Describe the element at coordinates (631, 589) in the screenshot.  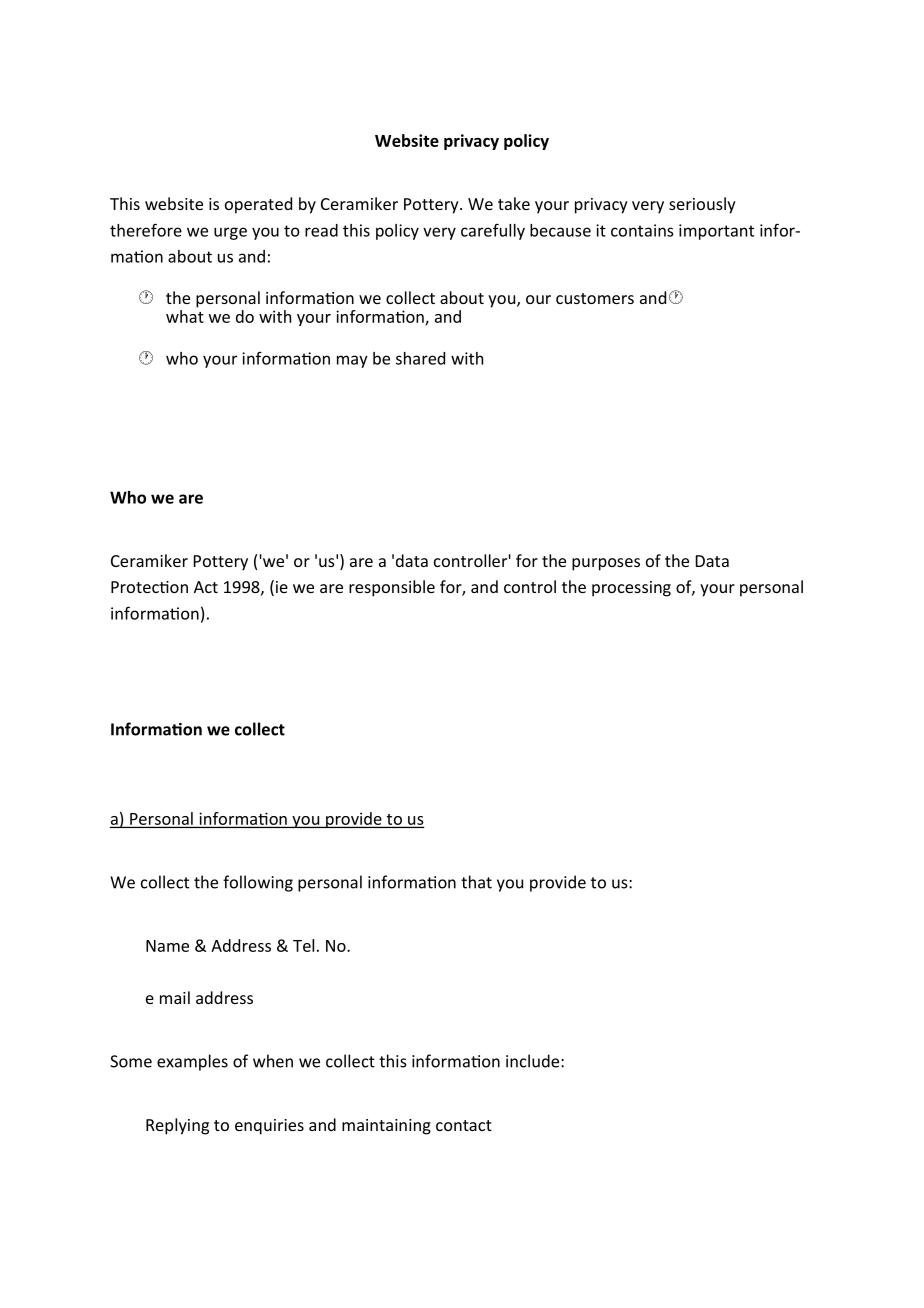
I see `processing` at that location.
